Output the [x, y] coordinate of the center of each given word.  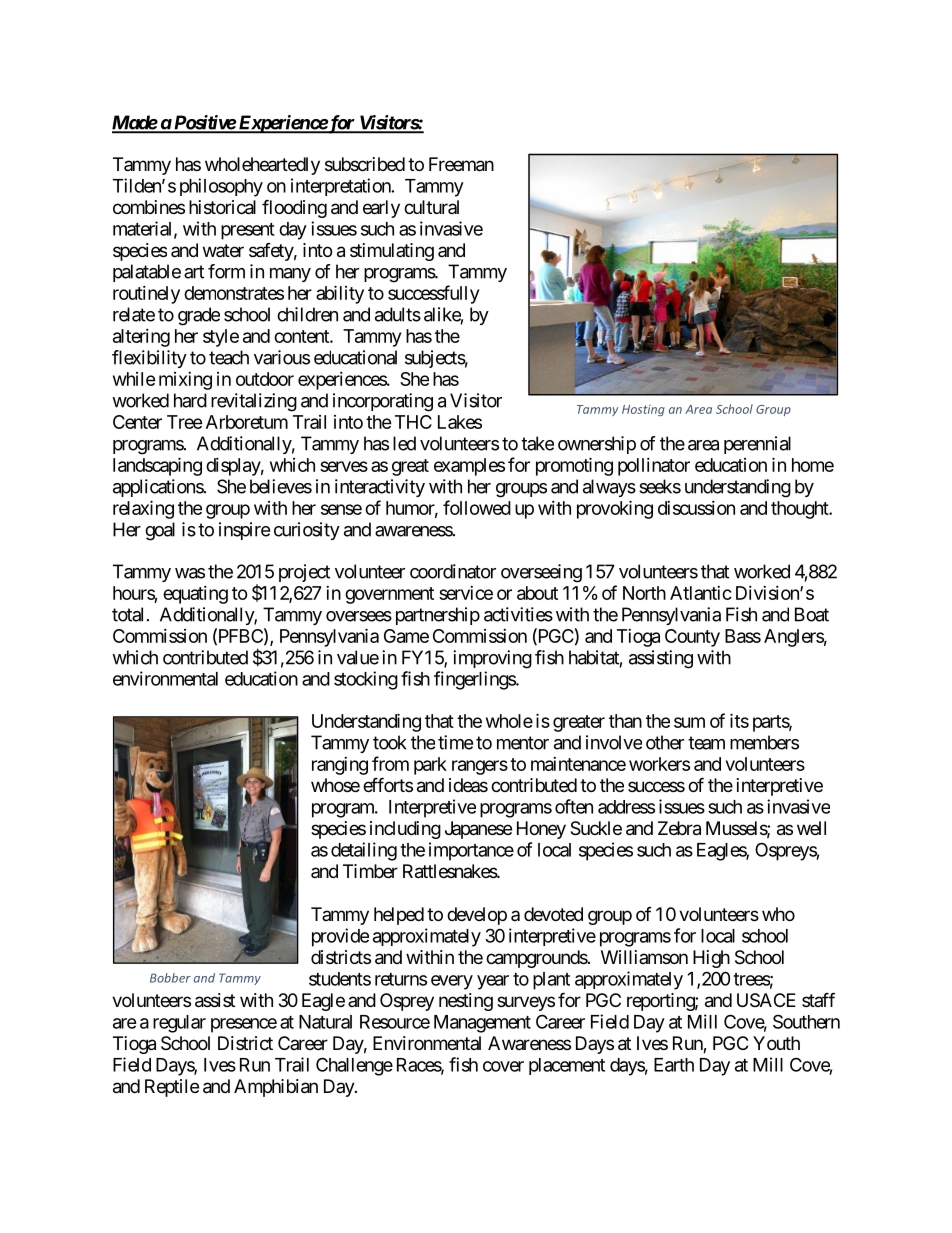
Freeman [461, 164]
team [706, 743]
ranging [340, 766]
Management [482, 1024]
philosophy [221, 187]
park [430, 766]
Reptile [172, 1088]
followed [477, 507]
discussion [696, 508]
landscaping [157, 466]
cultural [431, 207]
